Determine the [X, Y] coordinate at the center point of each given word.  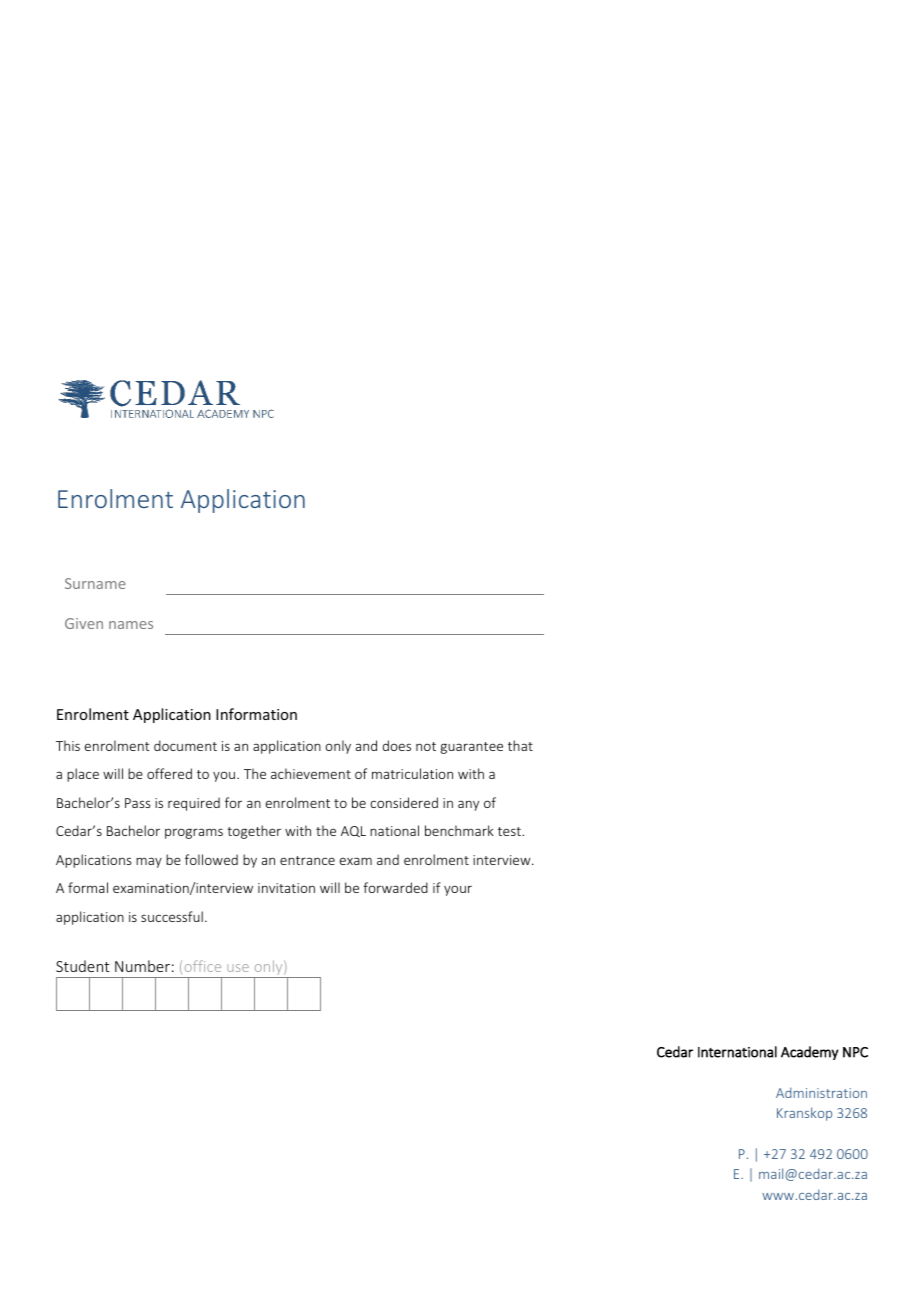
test [510, 831]
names [131, 625]
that [520, 745]
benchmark [459, 830]
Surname [95, 583]
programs [194, 833]
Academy [810, 1053]
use [238, 968]
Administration [821, 1092]
